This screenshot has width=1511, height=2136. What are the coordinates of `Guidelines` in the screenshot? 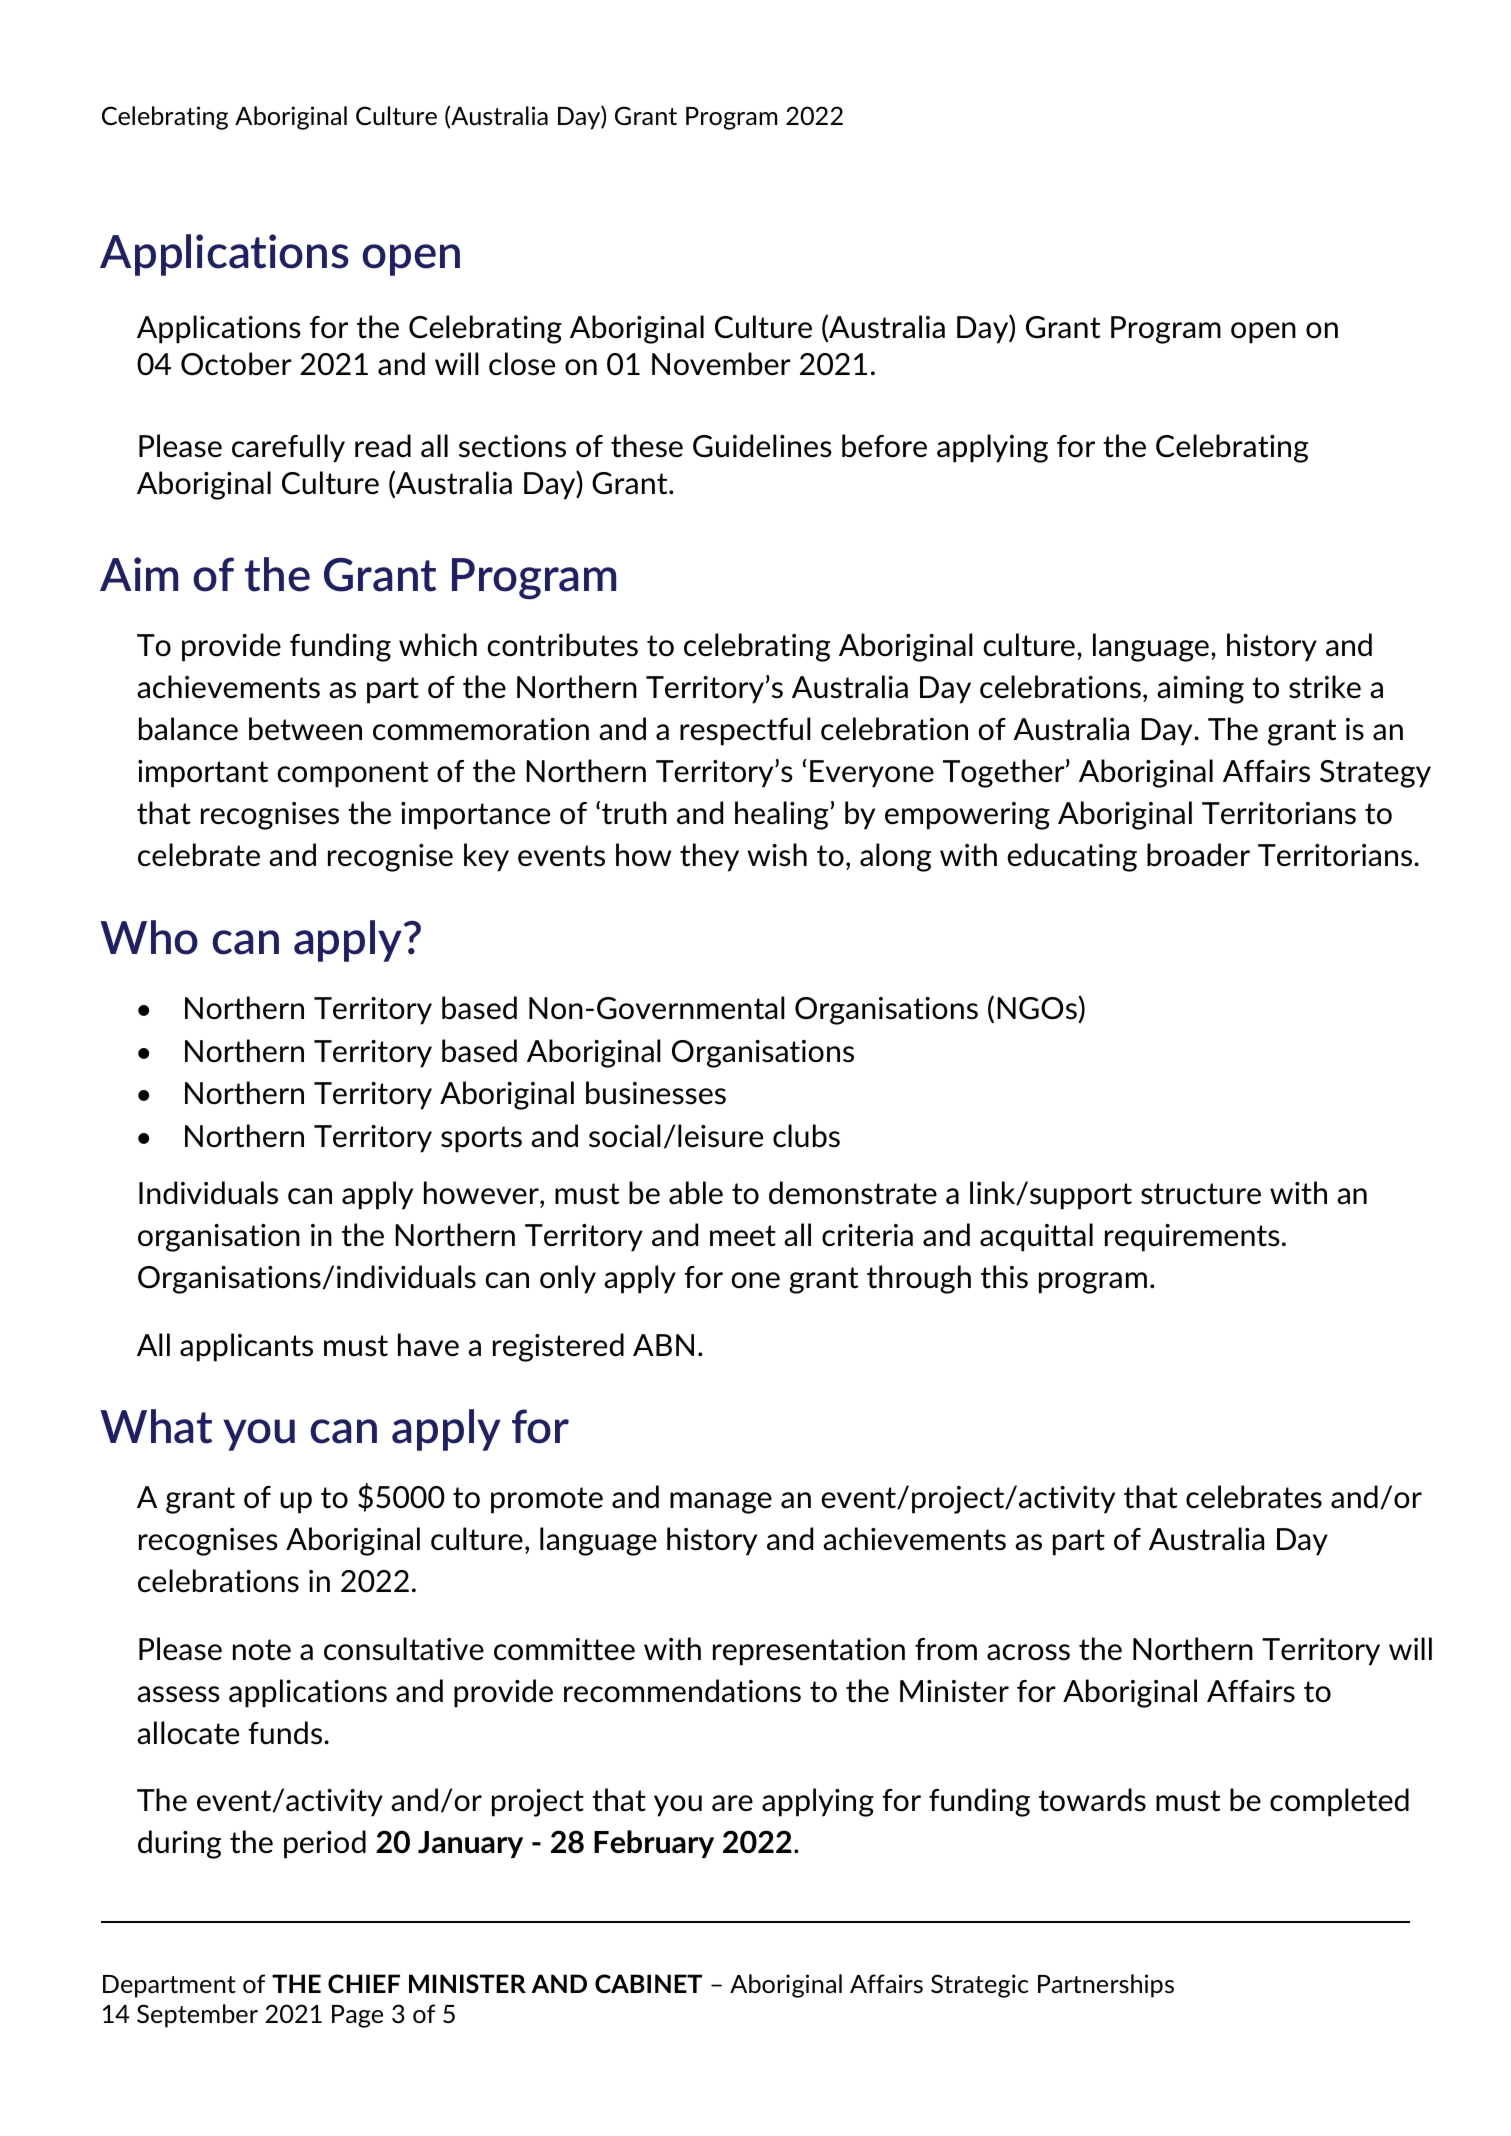 It's located at (762, 446).
